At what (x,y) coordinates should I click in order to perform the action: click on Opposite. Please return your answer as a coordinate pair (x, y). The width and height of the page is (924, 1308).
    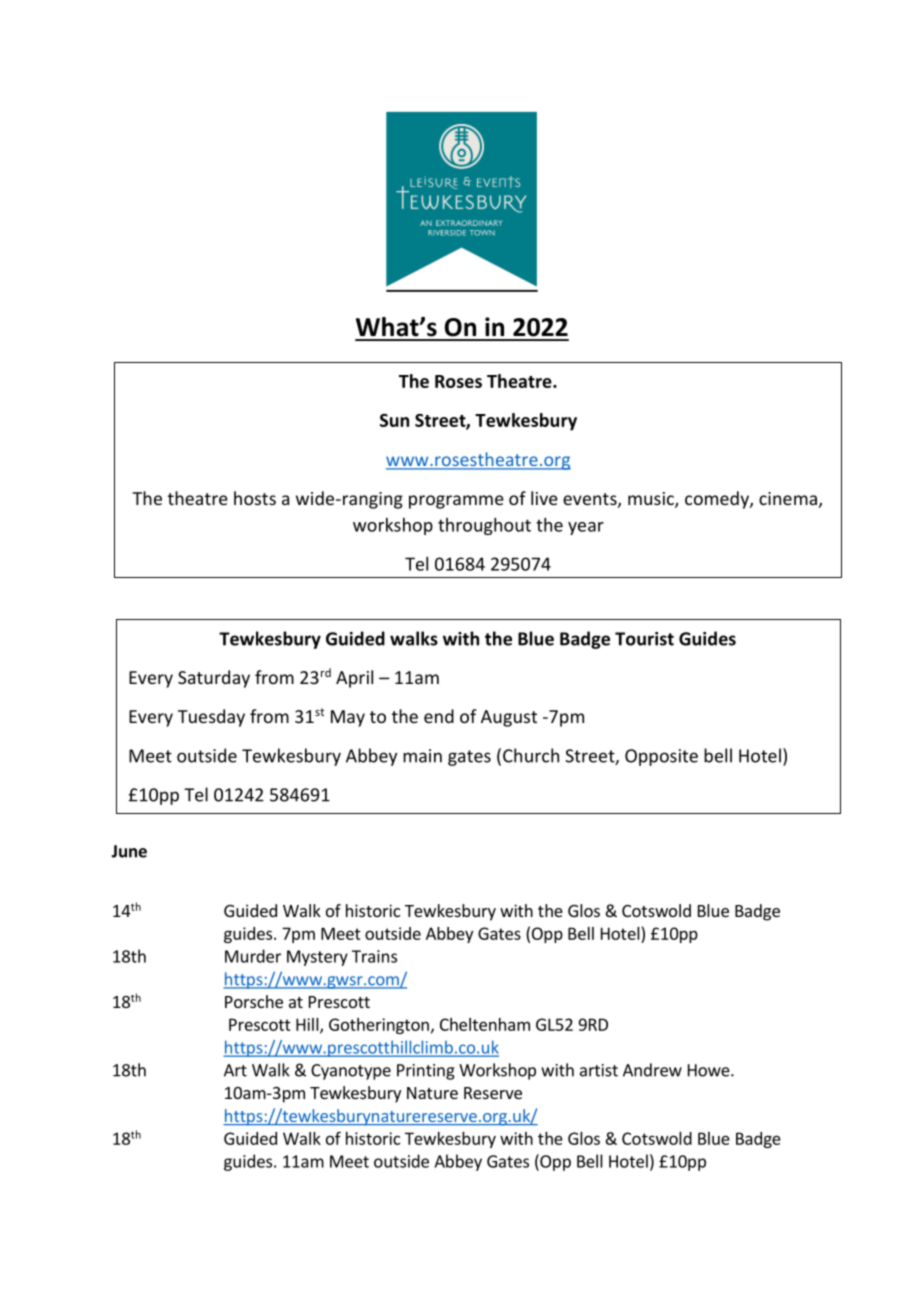
    Looking at the image, I should click on (661, 757).
